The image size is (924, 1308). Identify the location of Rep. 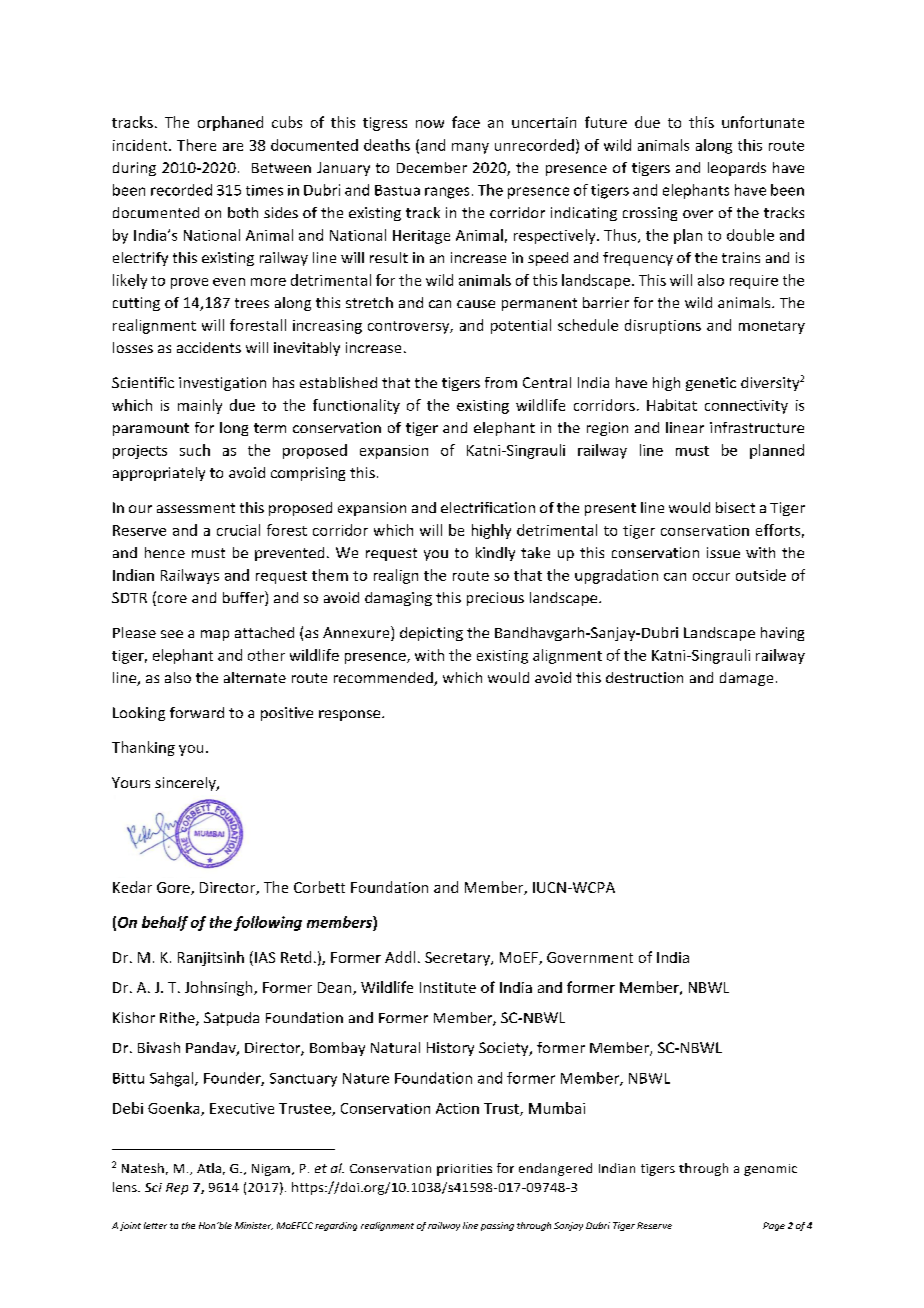
(177, 1189).
